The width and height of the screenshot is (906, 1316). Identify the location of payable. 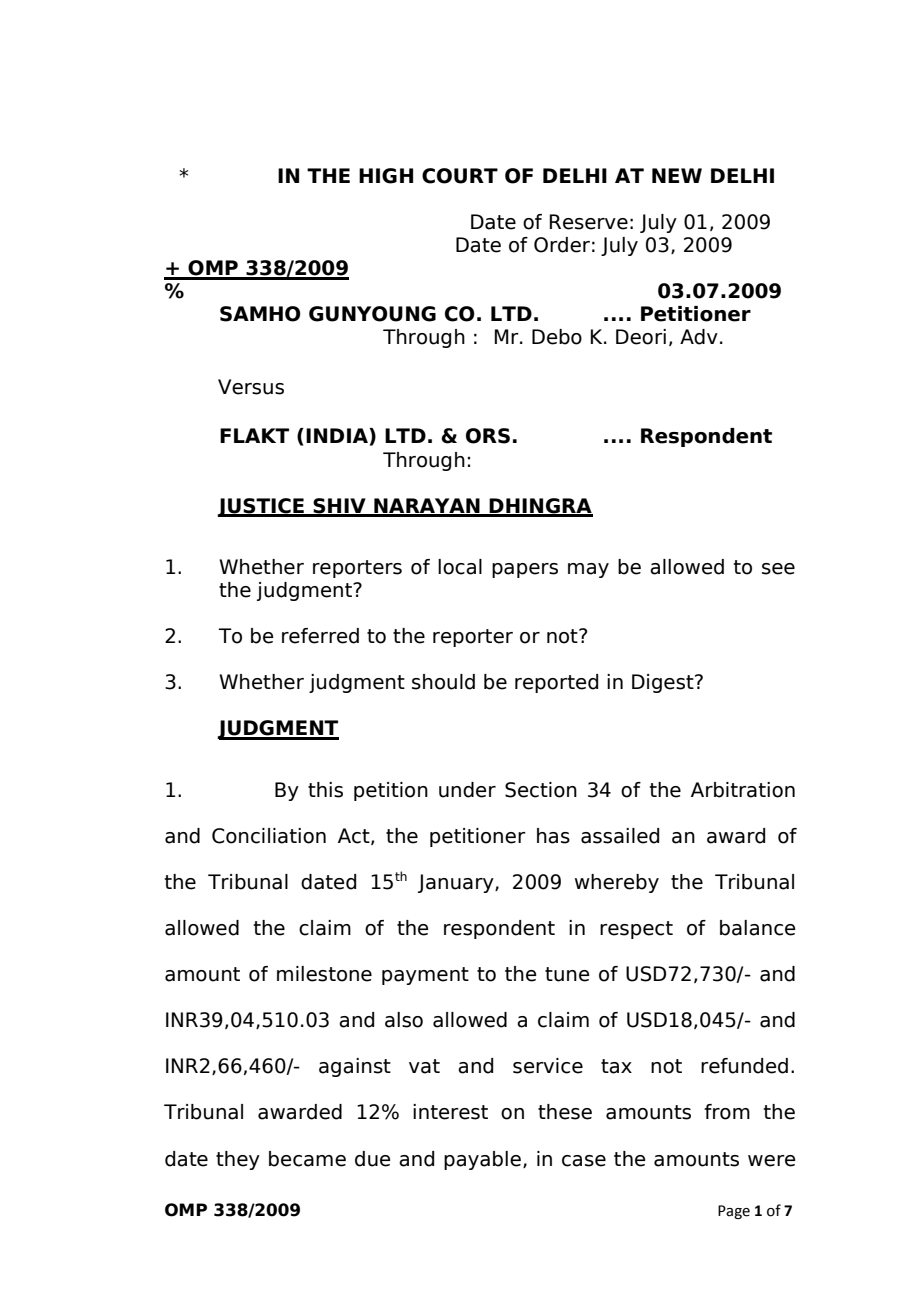
(482, 1160).
